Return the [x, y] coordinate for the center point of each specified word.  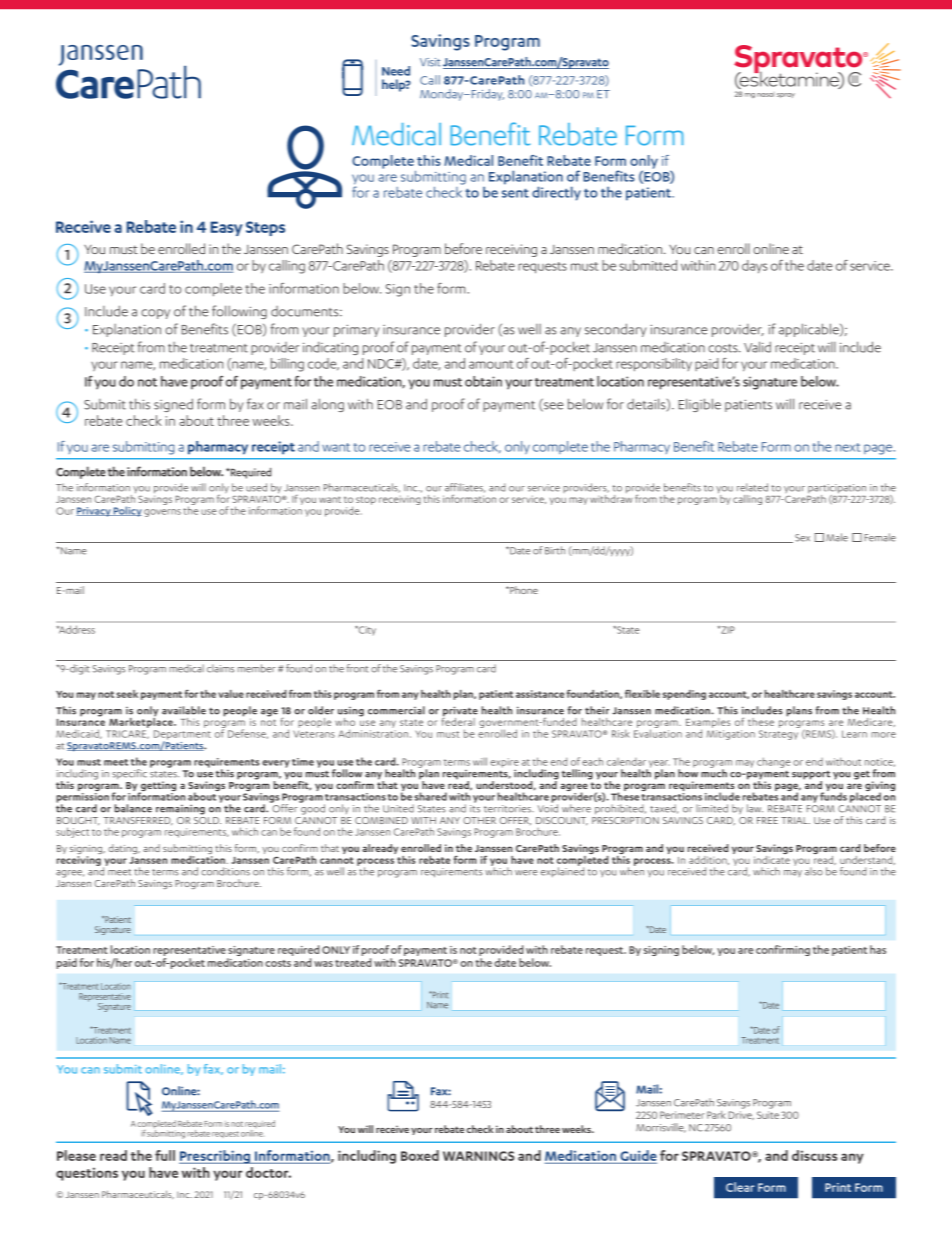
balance [133, 808]
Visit [430, 62]
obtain [483, 381]
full [165, 1155]
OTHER [479, 820]
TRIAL [795, 820]
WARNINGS [478, 1156]
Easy [227, 228]
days [754, 266]
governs [162, 513]
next [847, 447]
